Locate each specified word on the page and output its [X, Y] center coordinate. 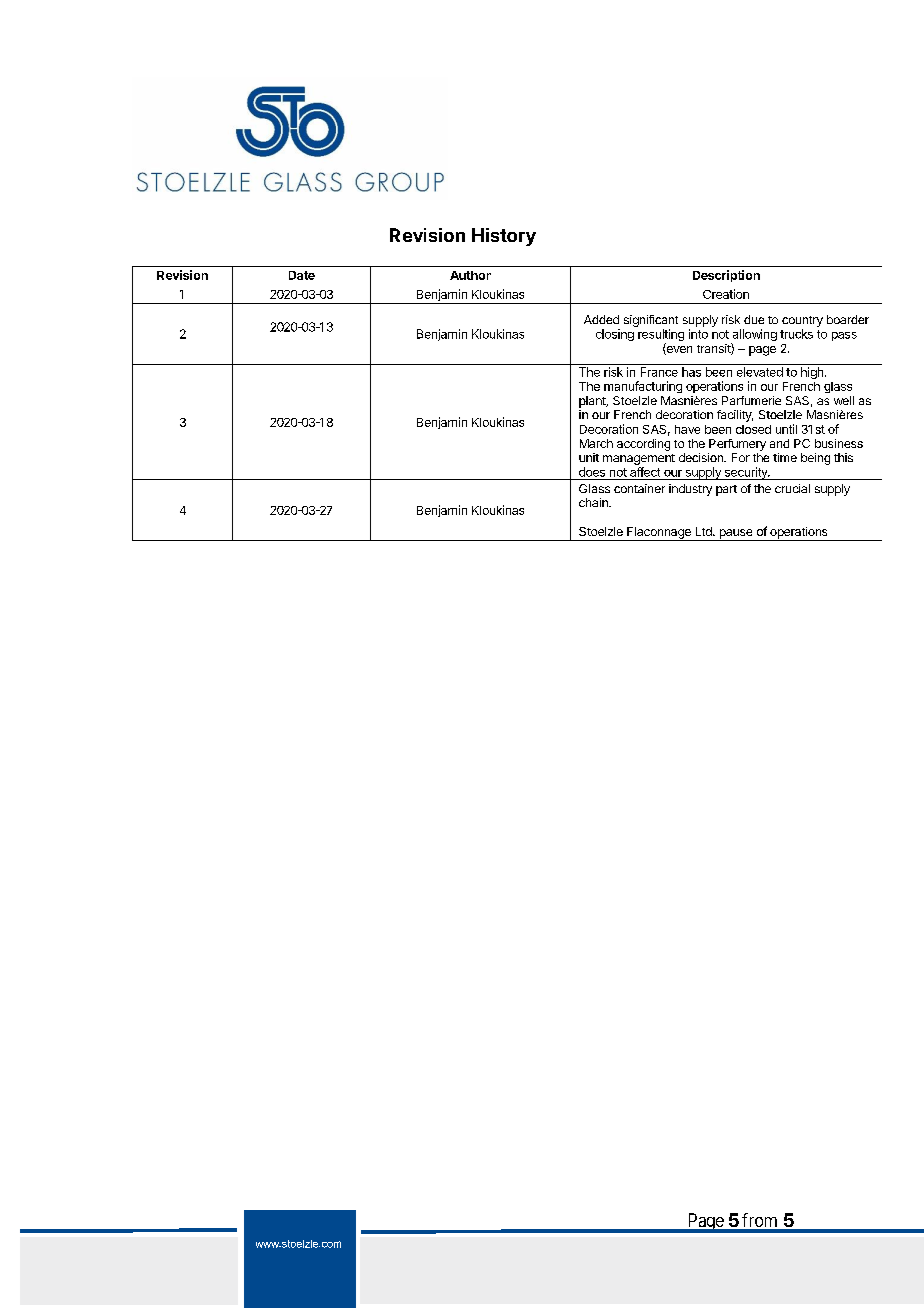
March [596, 443]
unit [589, 457]
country [802, 321]
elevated [760, 372]
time [785, 457]
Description [726, 276]
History [504, 237]
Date [302, 275]
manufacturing [643, 387]
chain [594, 502]
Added [601, 319]
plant [593, 402]
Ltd [705, 531]
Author [470, 275]
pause [736, 535]
